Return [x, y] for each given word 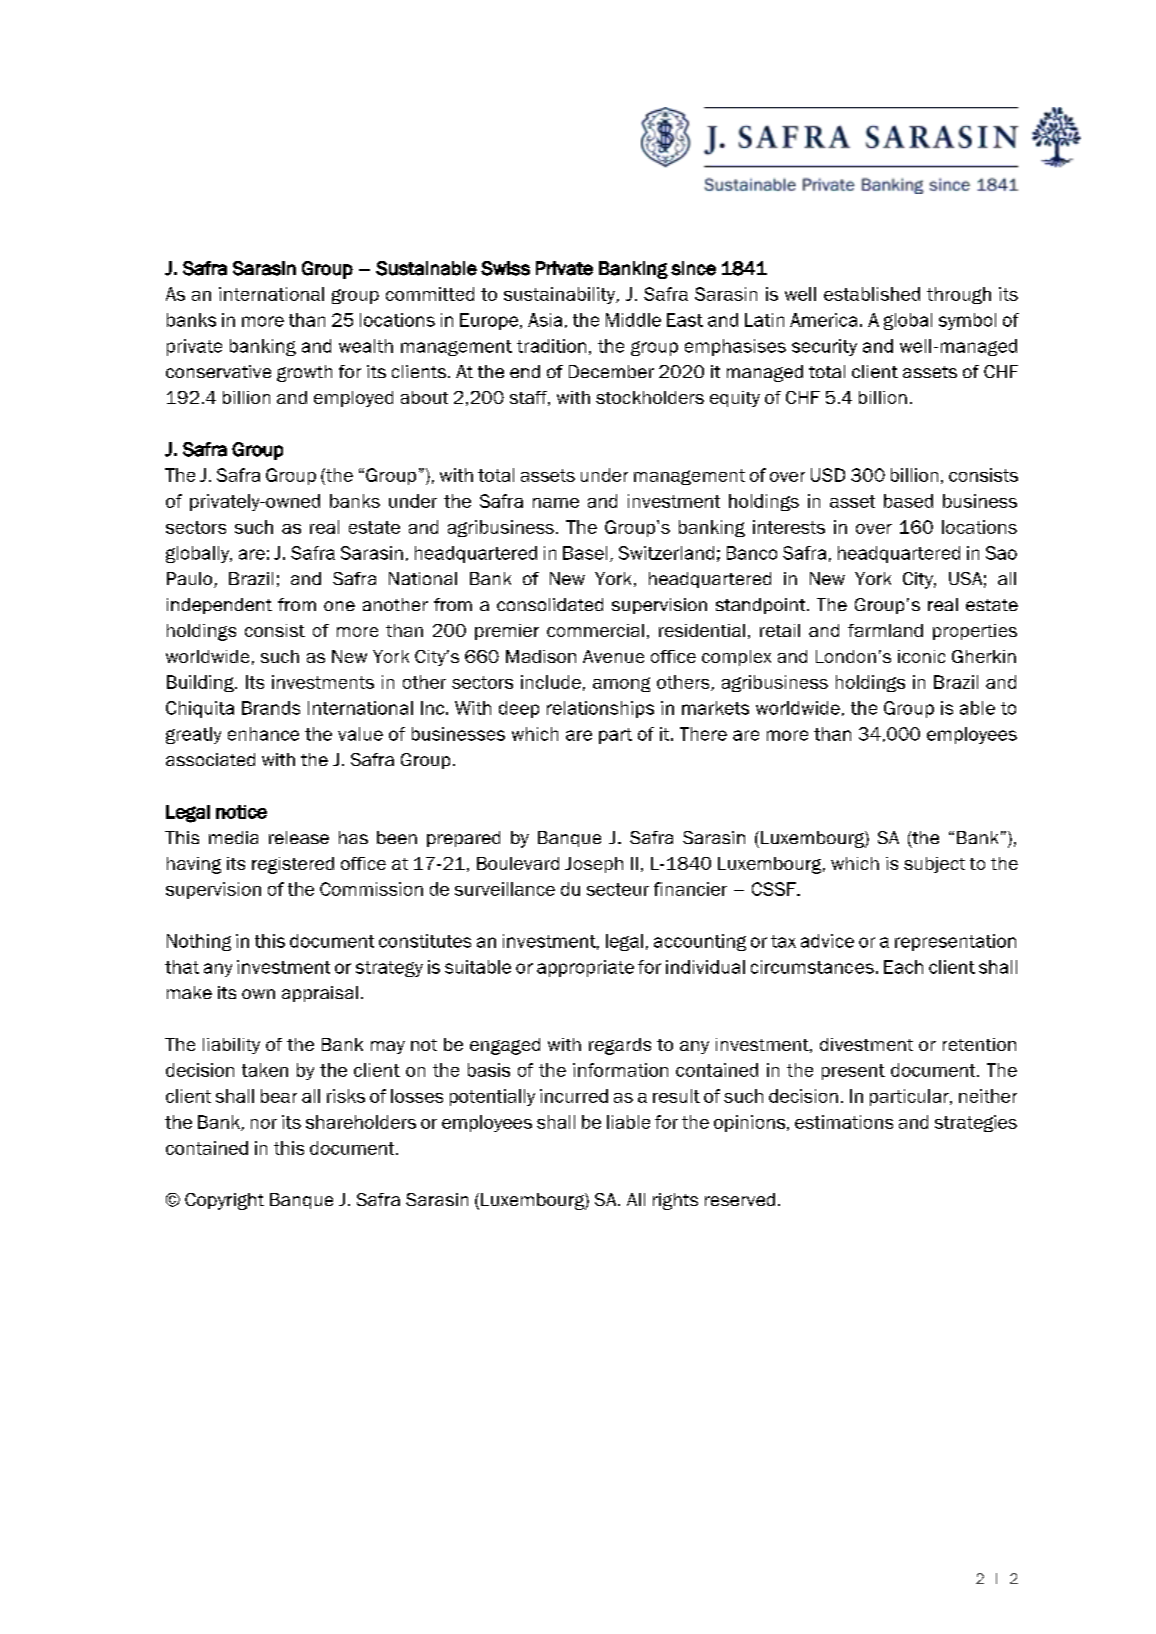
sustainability [561, 295]
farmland [885, 630]
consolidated [550, 604]
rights [675, 1201]
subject [934, 865]
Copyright [224, 1201]
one [339, 606]
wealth [366, 346]
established [872, 294]
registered [293, 865]
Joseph [594, 865]
